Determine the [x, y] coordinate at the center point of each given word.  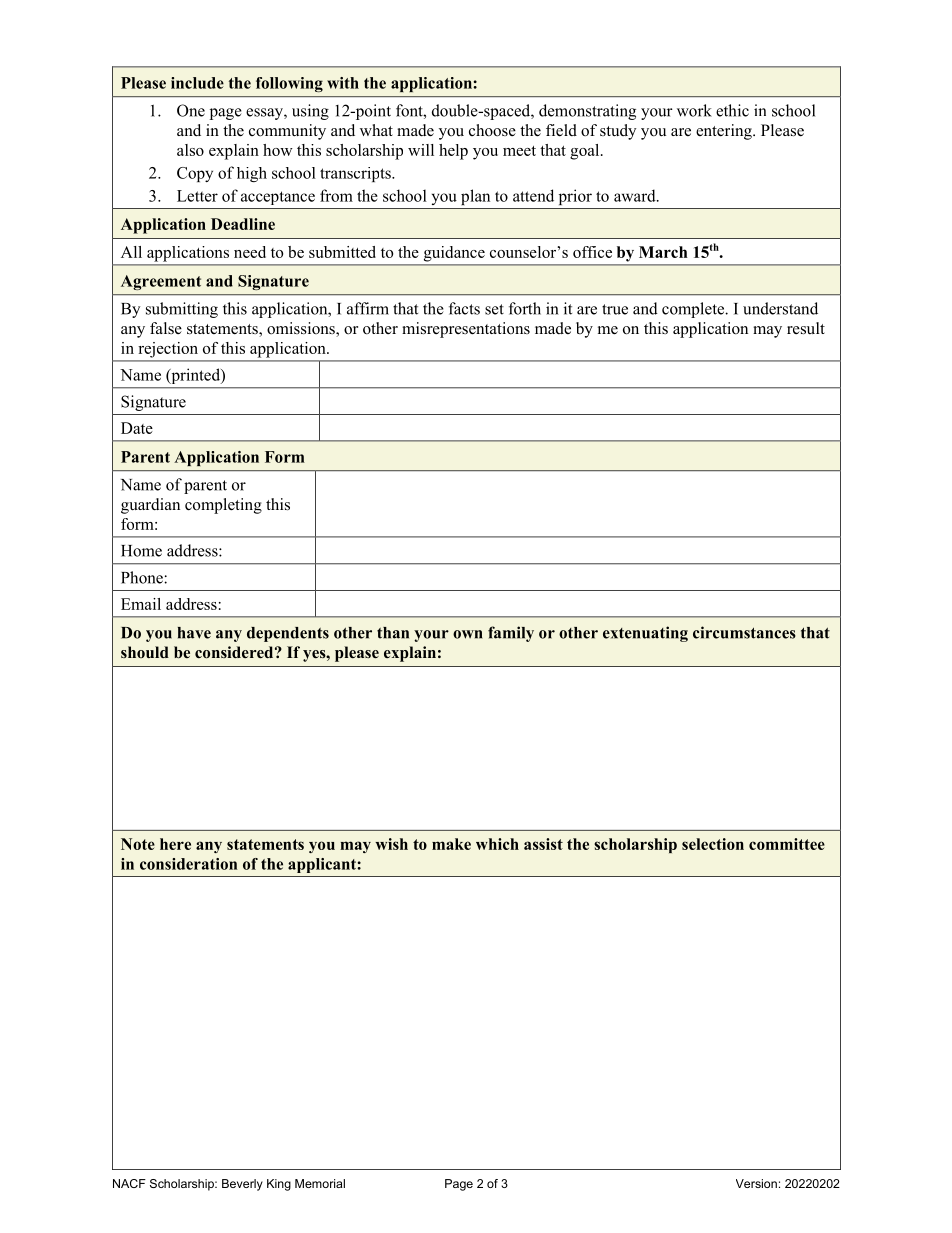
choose [492, 130]
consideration [188, 864]
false [166, 328]
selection [713, 844]
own [467, 634]
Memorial [320, 1183]
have [194, 633]
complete [694, 310]
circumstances [744, 632]
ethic [732, 110]
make [451, 844]
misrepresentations [466, 330]
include [197, 83]
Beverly [242, 1185]
